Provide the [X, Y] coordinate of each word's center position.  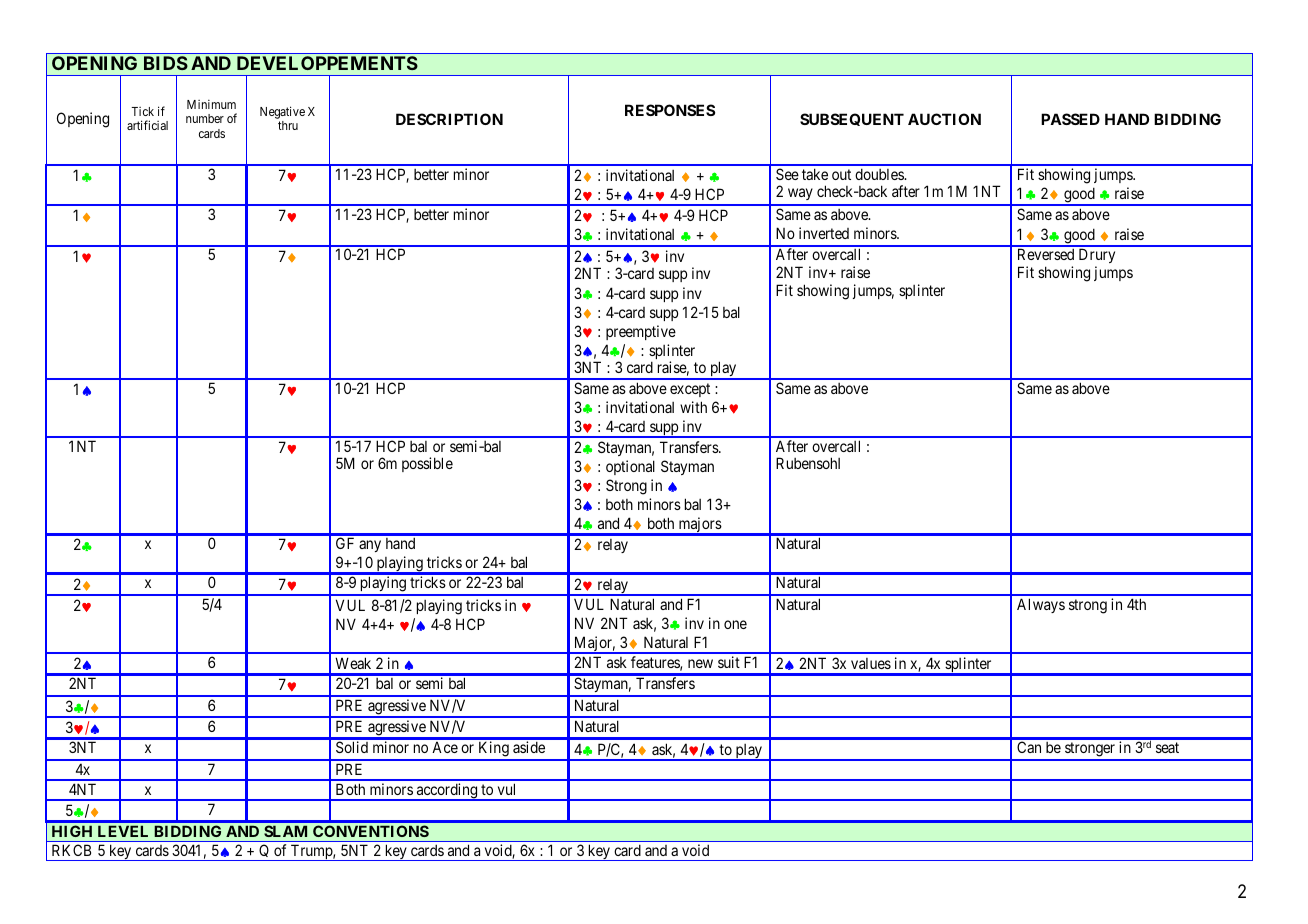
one [735, 624]
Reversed [1046, 254]
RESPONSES [670, 110]
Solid [352, 747]
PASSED [1070, 119]
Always [1041, 605]
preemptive [641, 332]
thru [288, 125]
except [690, 390]
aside [529, 747]
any [370, 546]
